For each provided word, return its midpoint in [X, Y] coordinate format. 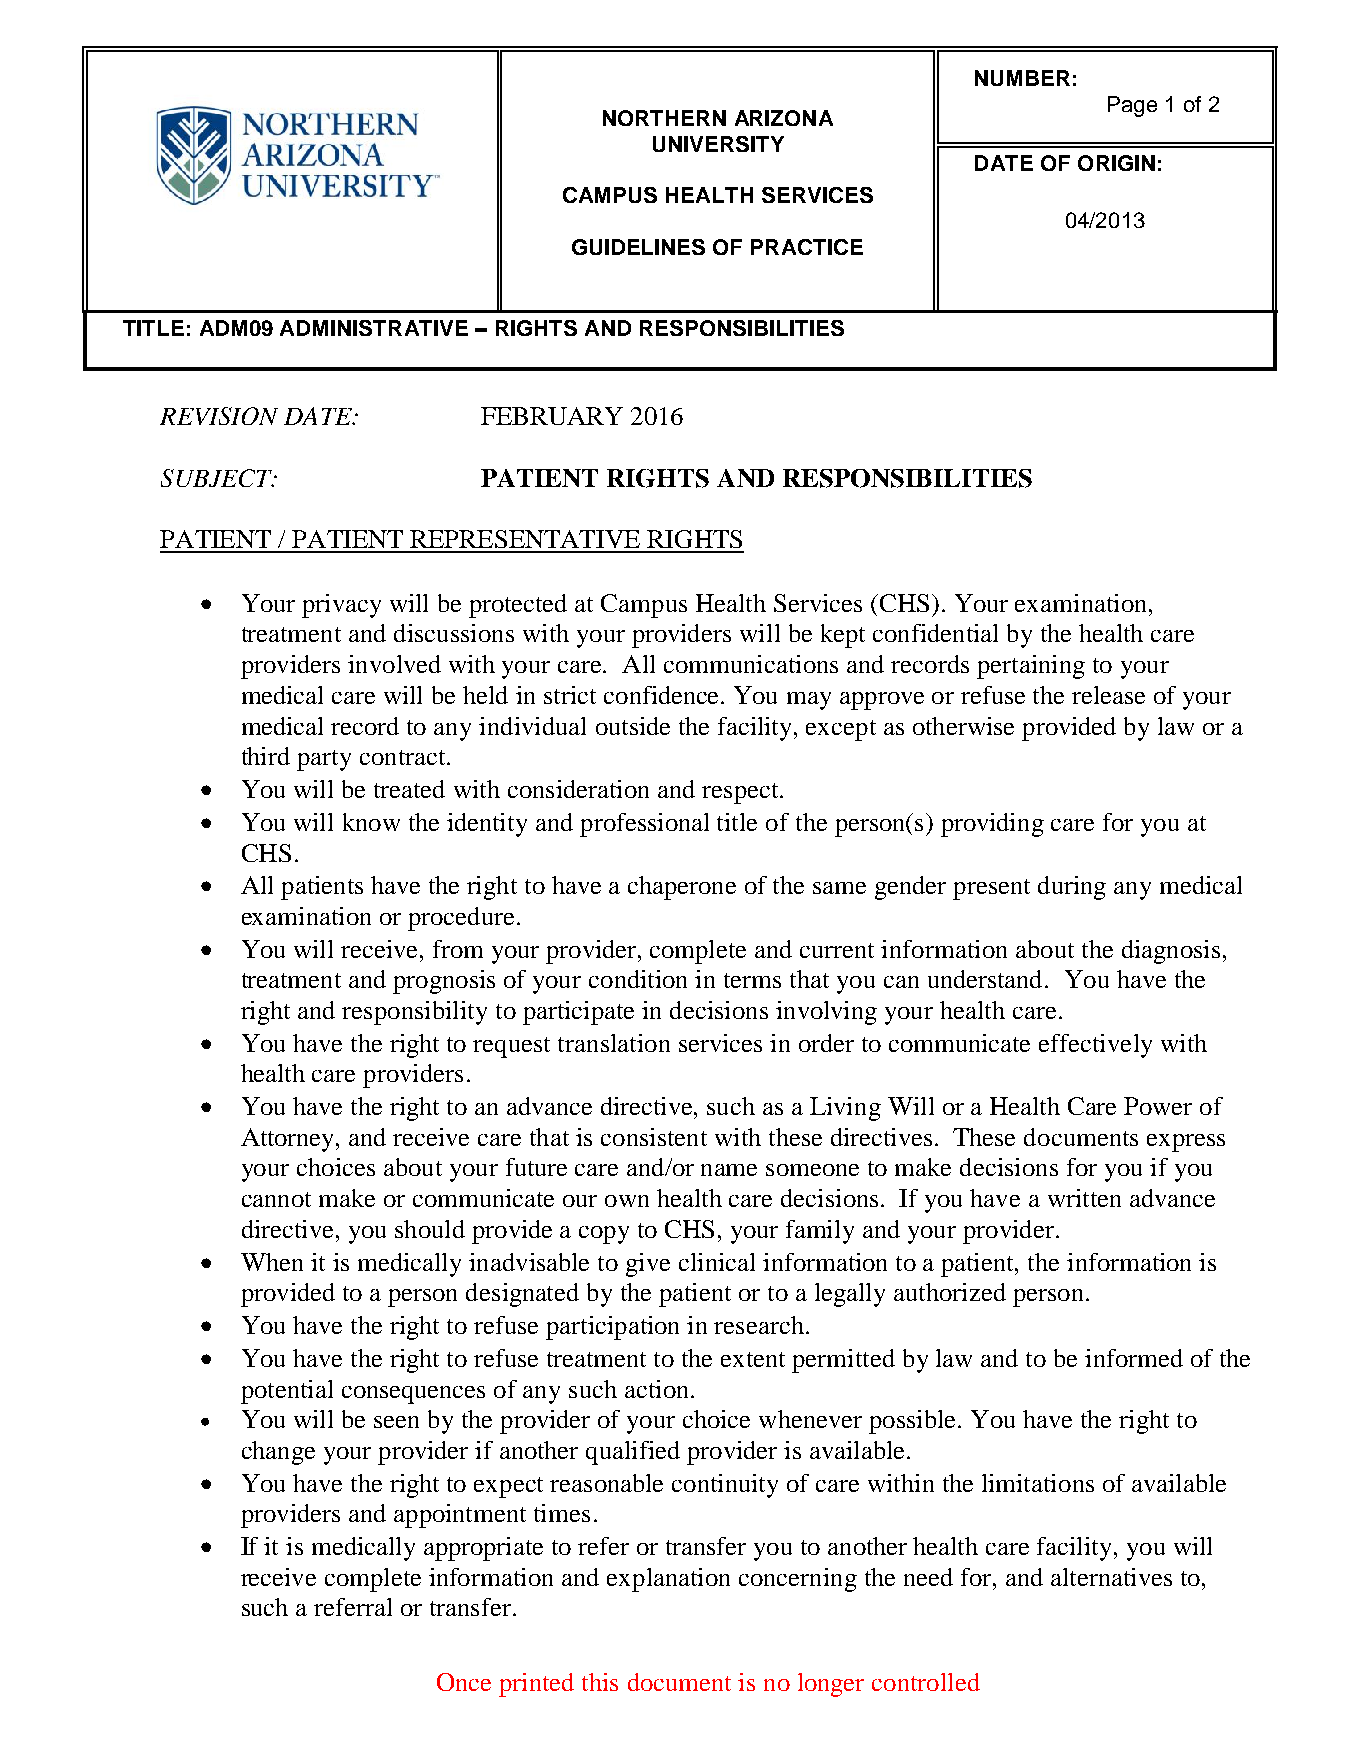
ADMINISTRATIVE [374, 328]
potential [287, 1392]
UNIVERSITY [718, 144]
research [759, 1325]
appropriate [483, 1549]
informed [1134, 1358]
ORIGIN [1116, 163]
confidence [663, 695]
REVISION [219, 416]
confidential [935, 633]
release [1108, 695]
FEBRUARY [552, 416]
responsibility [414, 1013]
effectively [1095, 1046]
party [324, 760]
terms [752, 980]
